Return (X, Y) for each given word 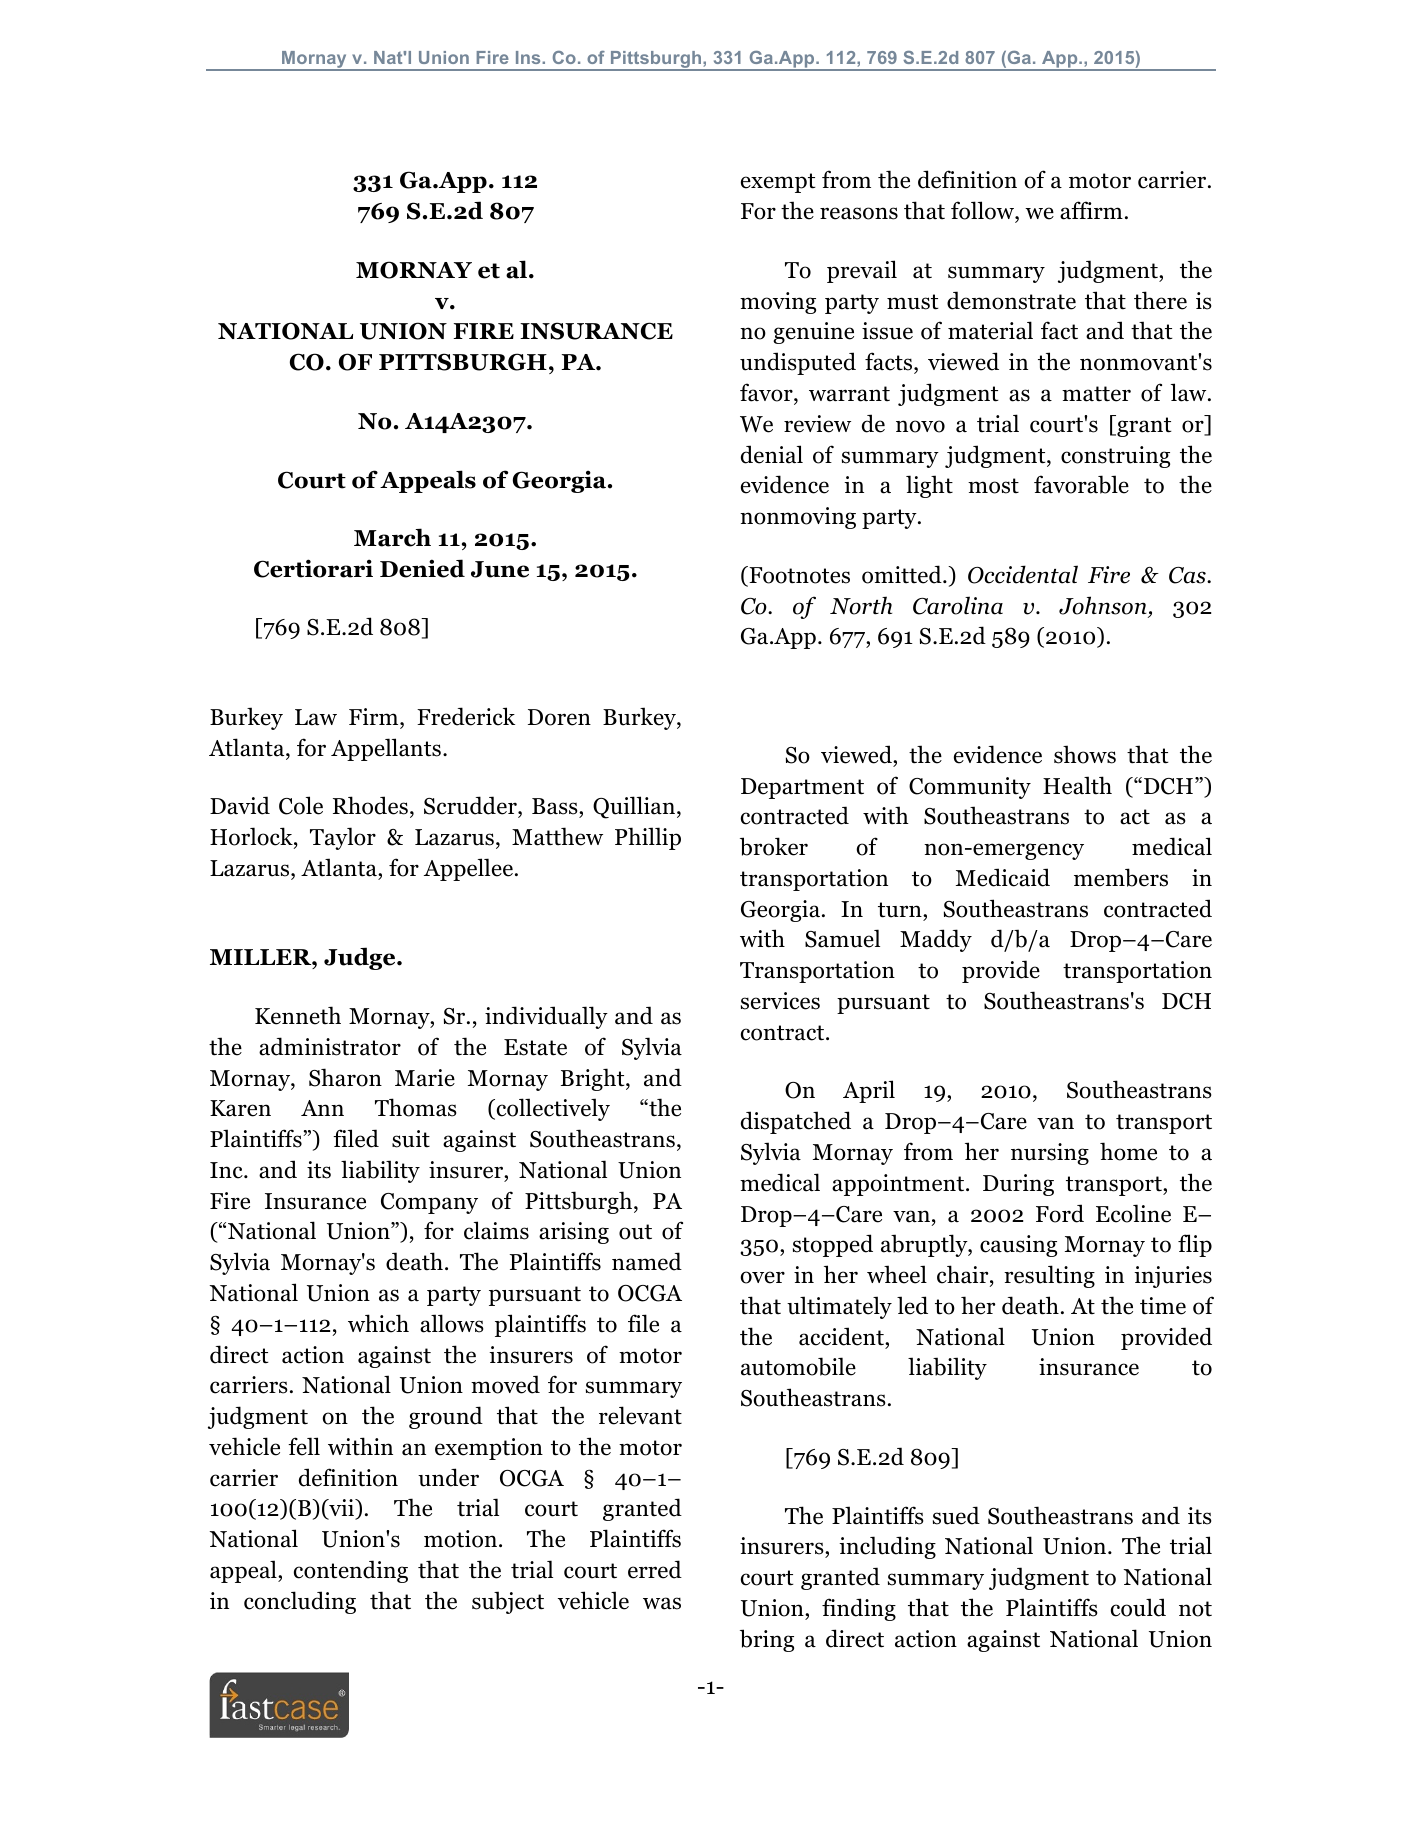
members (1121, 877)
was (662, 1603)
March (392, 537)
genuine (813, 333)
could (1138, 1607)
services (780, 1001)
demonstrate (1011, 300)
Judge (361, 958)
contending (351, 1571)
